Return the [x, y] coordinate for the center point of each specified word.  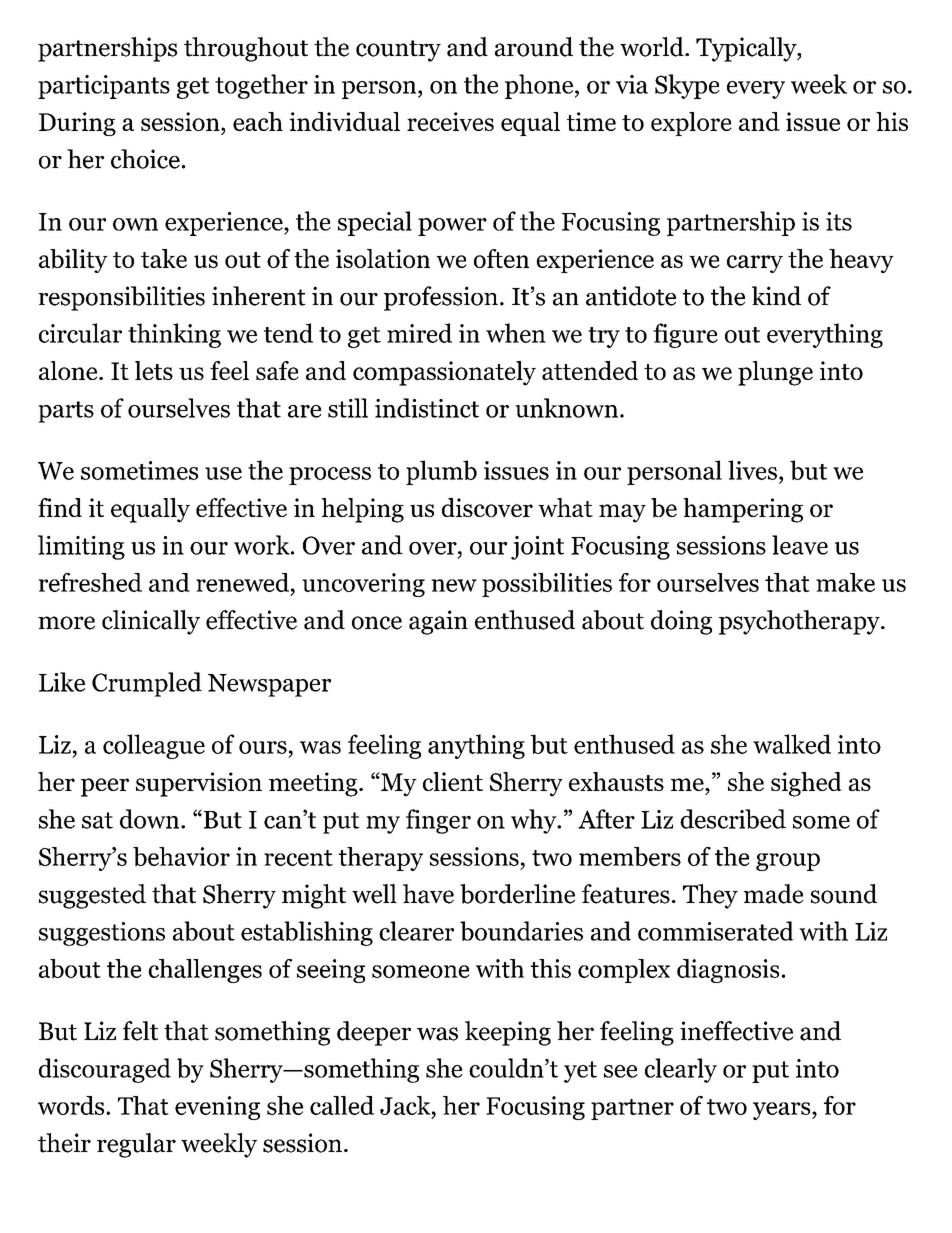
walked [792, 744]
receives [450, 121]
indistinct [427, 408]
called [342, 1105]
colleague [154, 746]
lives [752, 470]
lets [154, 370]
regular [136, 1145]
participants [104, 87]
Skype [687, 86]
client [453, 781]
